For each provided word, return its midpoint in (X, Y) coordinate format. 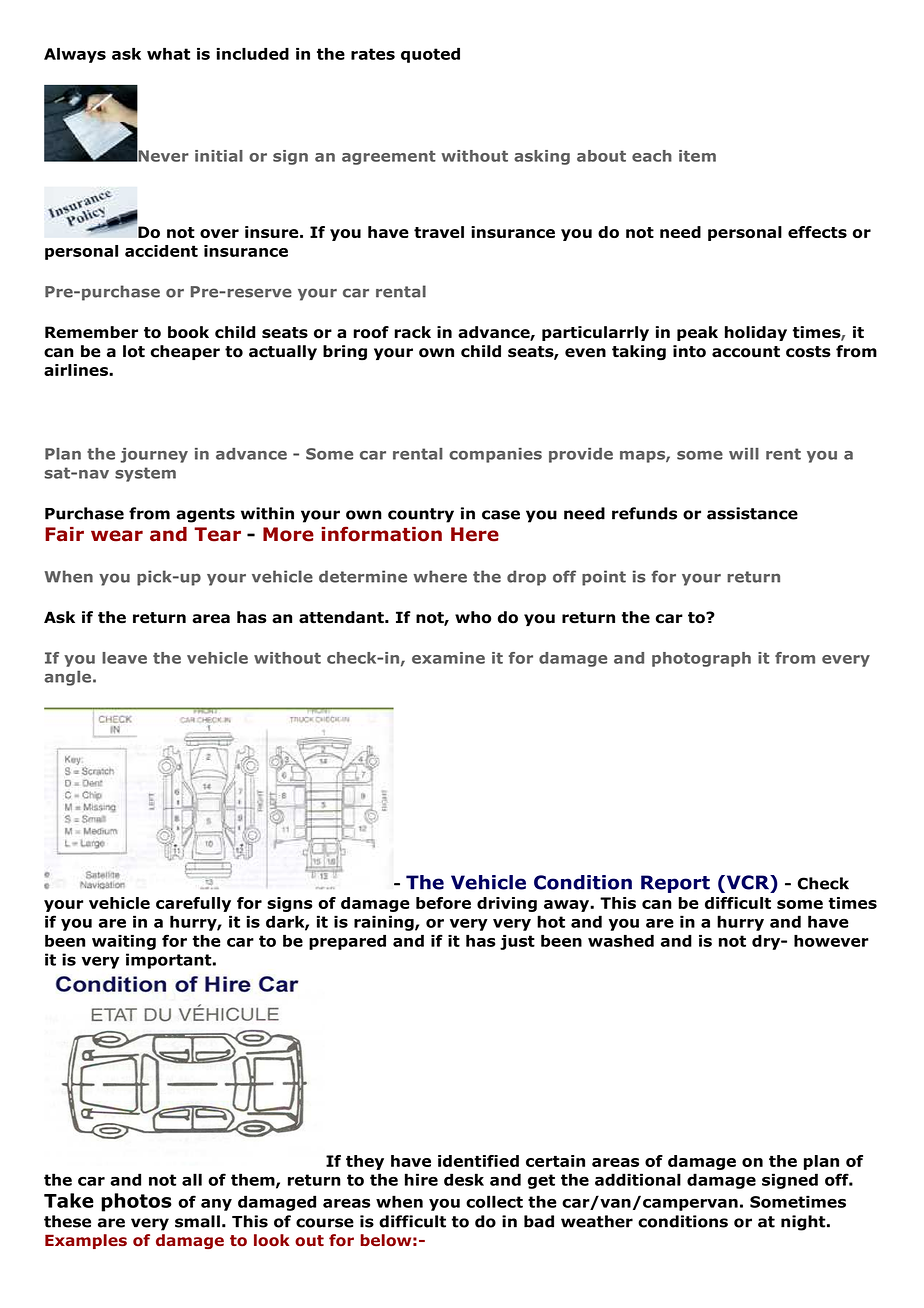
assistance (752, 513)
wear (117, 536)
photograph (701, 659)
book (188, 332)
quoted (430, 55)
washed (621, 941)
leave (124, 658)
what (168, 54)
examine (448, 658)
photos (136, 1202)
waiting (124, 942)
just (517, 942)
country (421, 515)
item (697, 156)
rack (412, 332)
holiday (756, 333)
